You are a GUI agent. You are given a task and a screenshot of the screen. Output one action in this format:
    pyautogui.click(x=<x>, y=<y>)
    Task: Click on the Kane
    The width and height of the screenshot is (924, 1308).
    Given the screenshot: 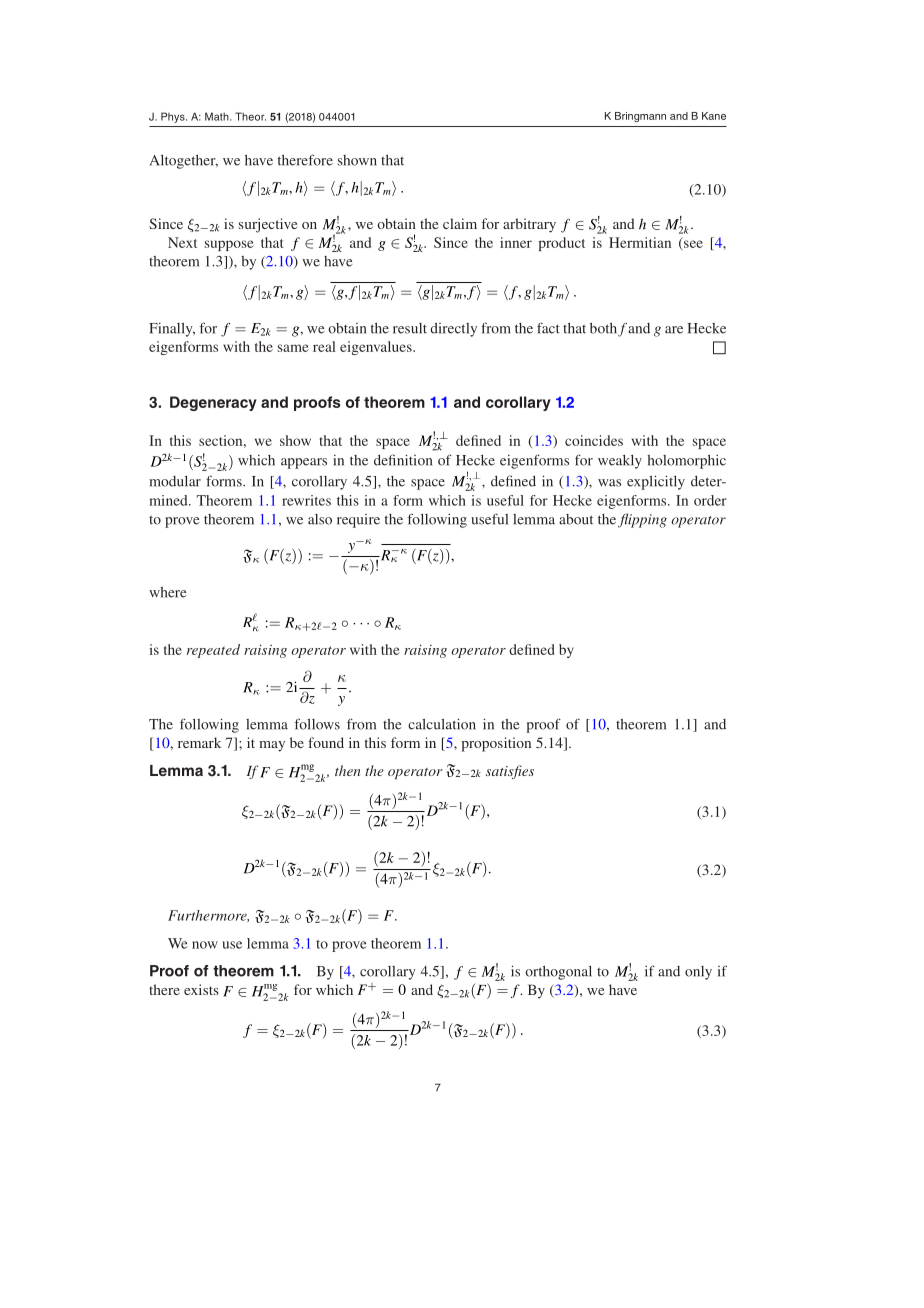 What is the action you would take?
    pyautogui.click(x=714, y=116)
